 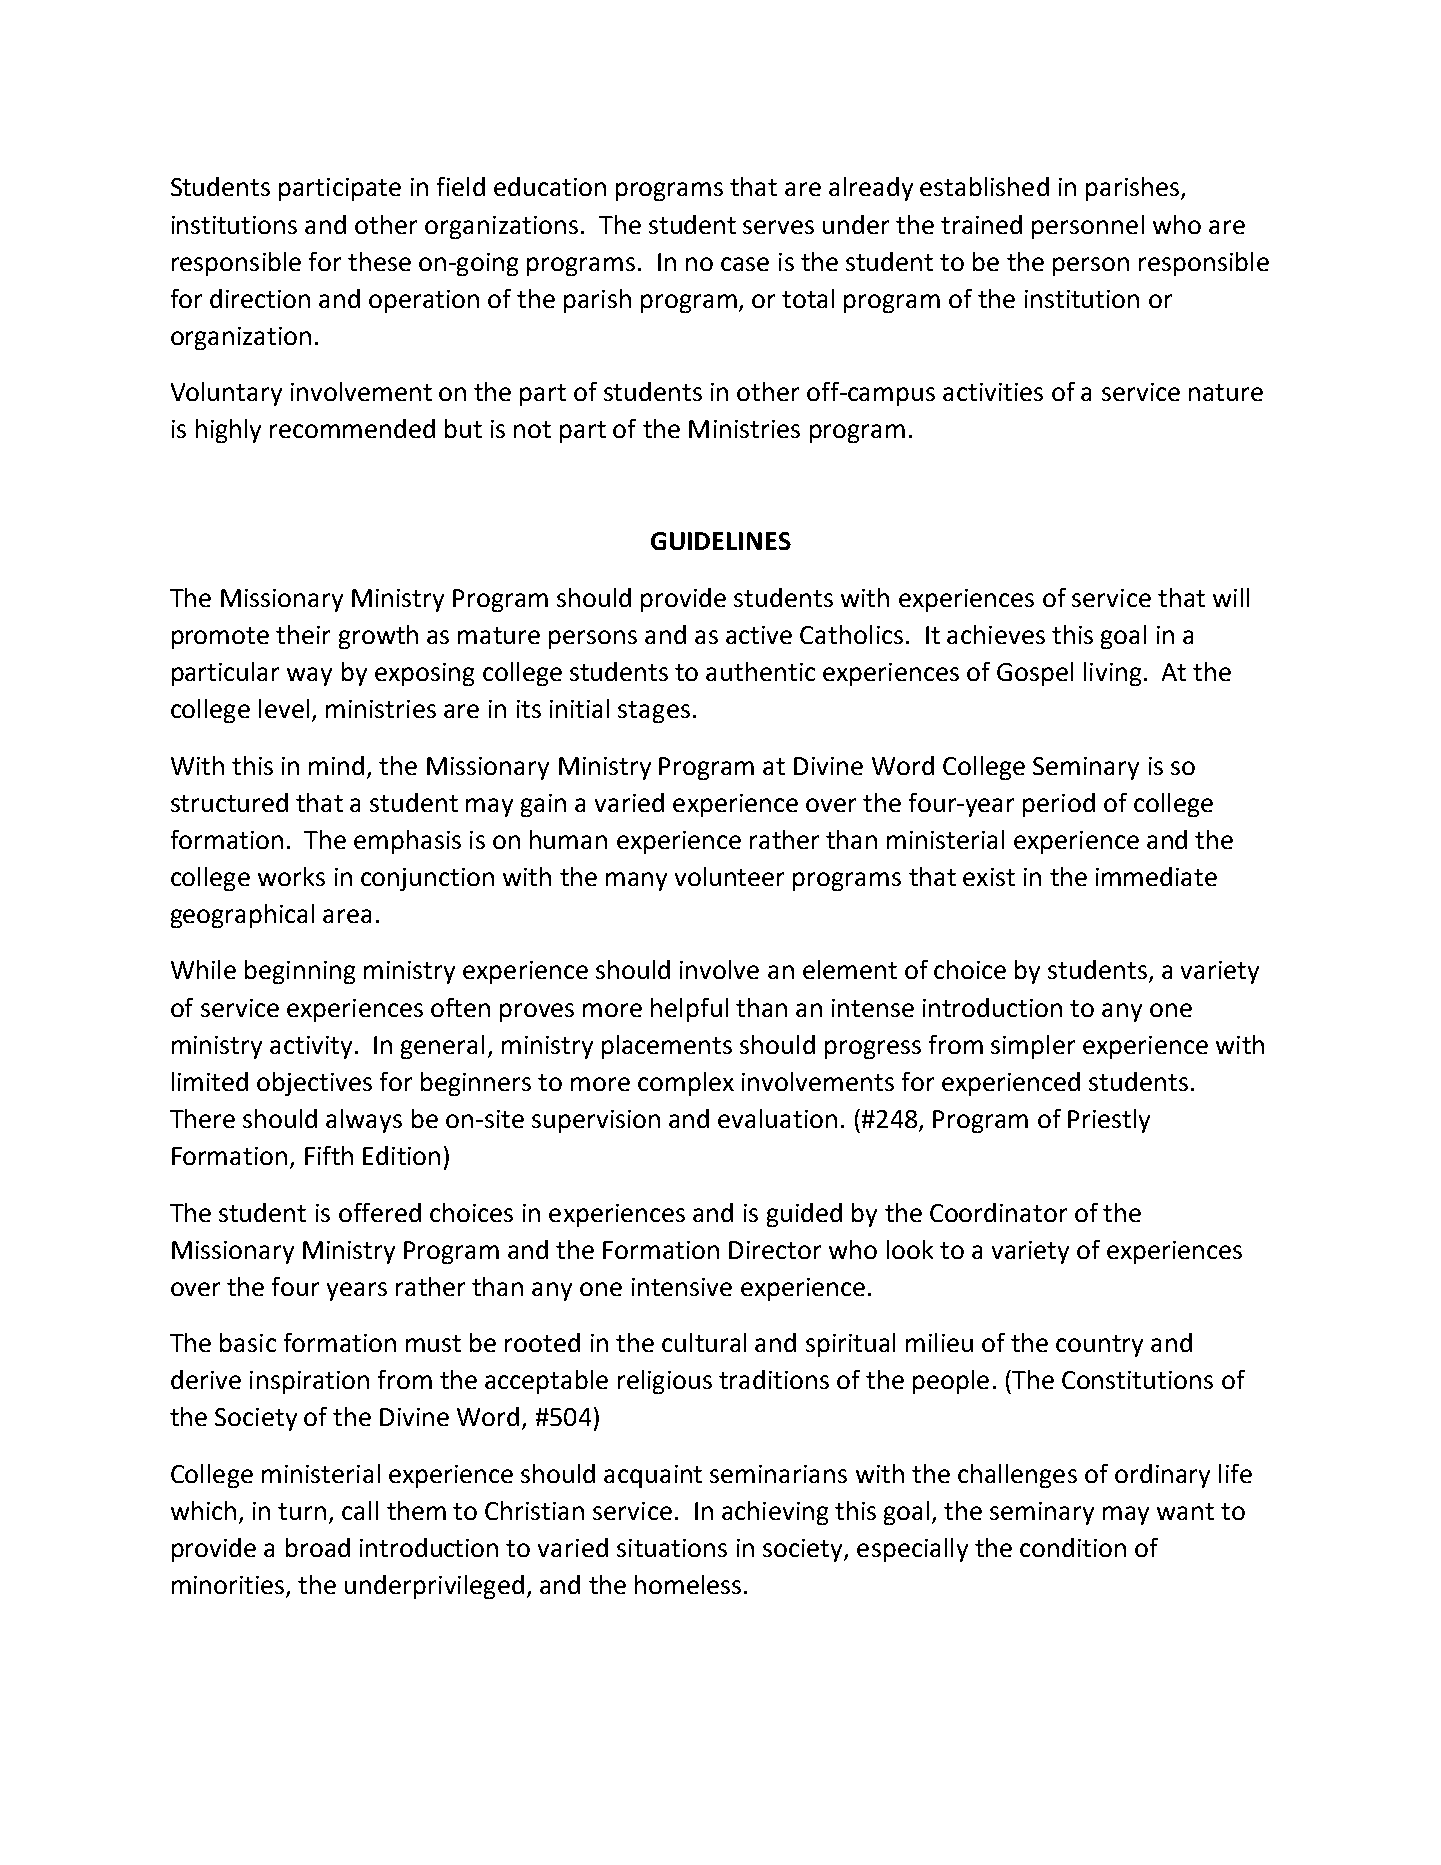 What do you see at coordinates (291, 876) in the image?
I see `works` at bounding box center [291, 876].
